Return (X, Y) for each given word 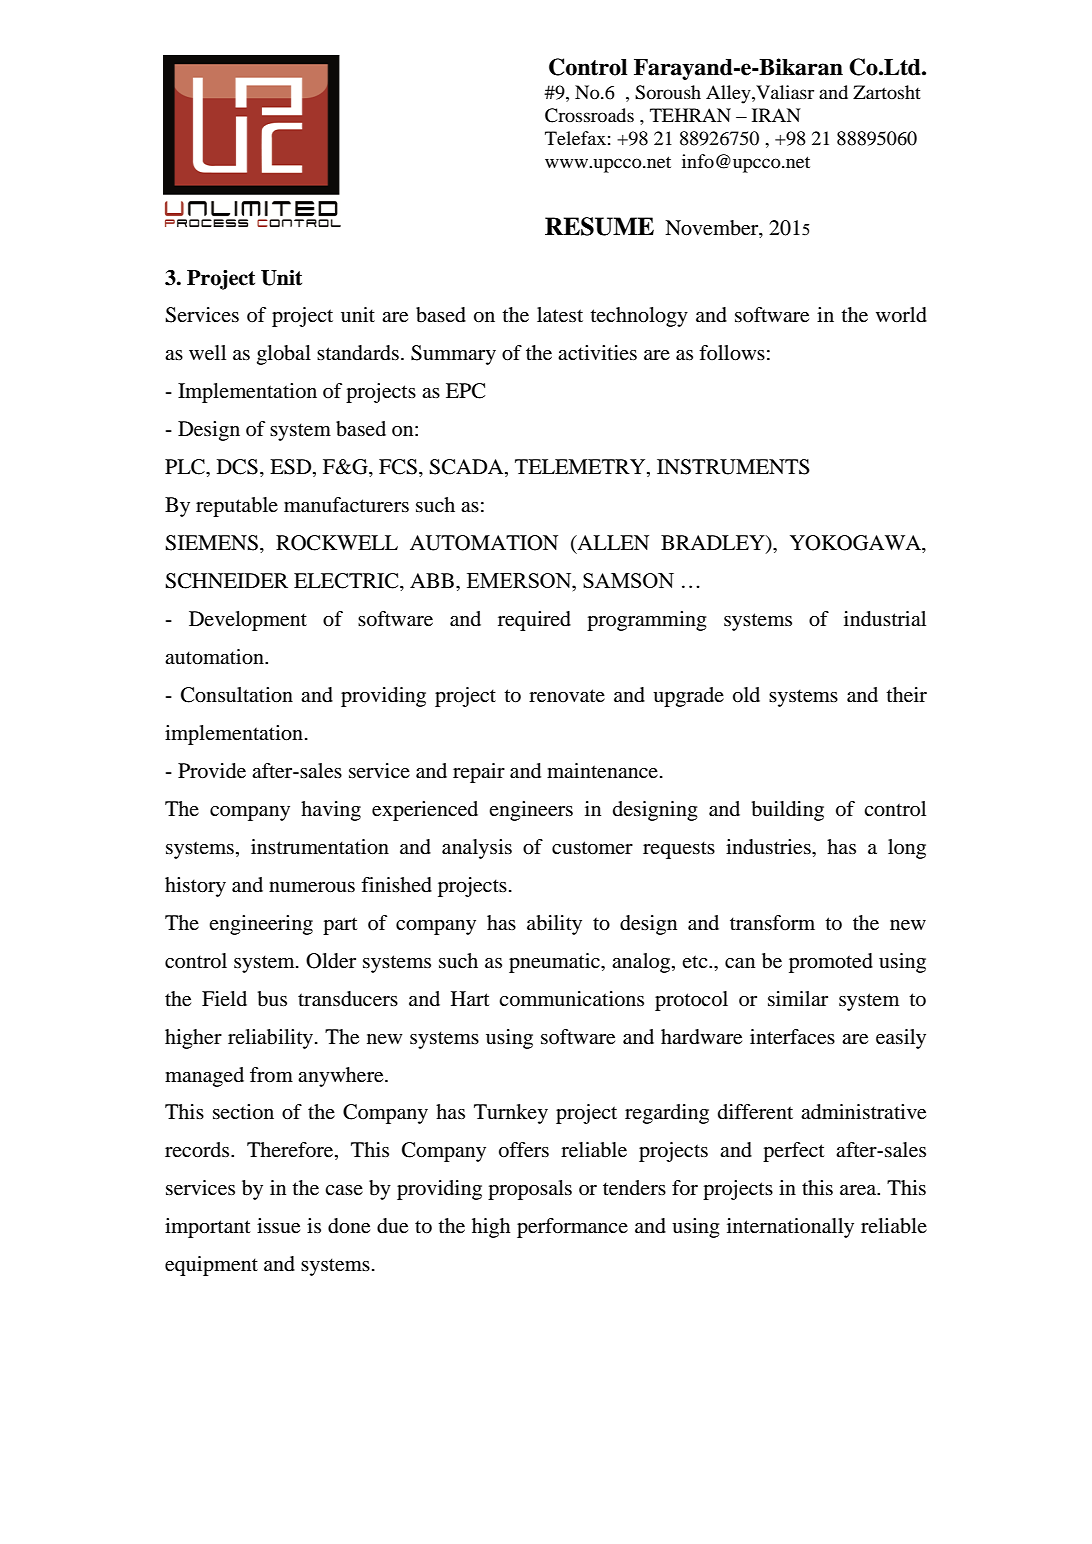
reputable (237, 507)
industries (769, 847)
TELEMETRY (581, 468)
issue (278, 1226)
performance (572, 1228)
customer (592, 848)
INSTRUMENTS (733, 467)
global (284, 355)
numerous (312, 887)
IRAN (776, 115)
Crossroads (589, 115)
